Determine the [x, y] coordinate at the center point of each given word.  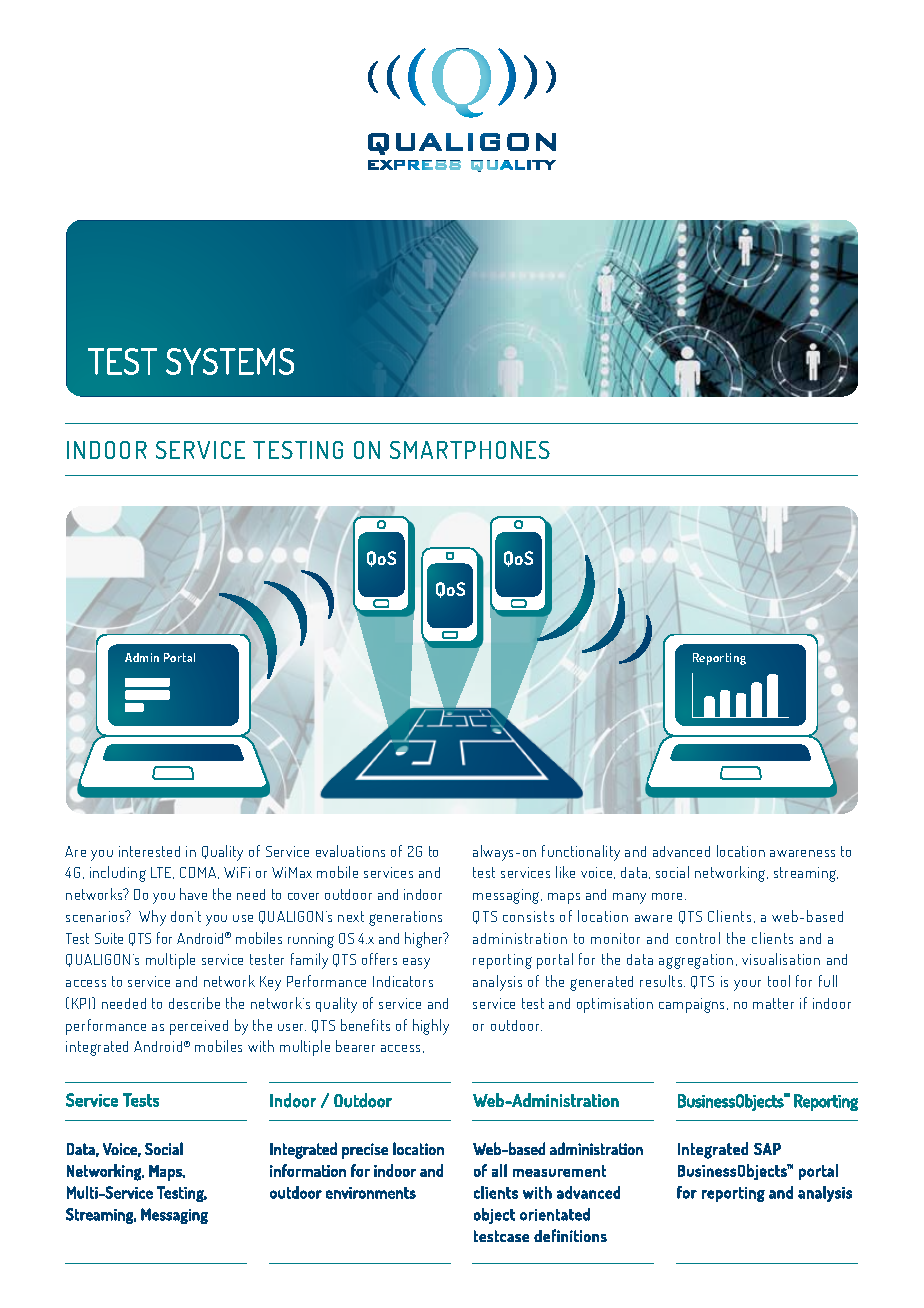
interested [149, 851]
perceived [199, 1027]
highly [431, 1027]
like [565, 872]
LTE [162, 873]
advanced [681, 851]
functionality [581, 853]
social [672, 872]
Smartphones [470, 450]
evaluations [350, 851]
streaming [806, 874]
